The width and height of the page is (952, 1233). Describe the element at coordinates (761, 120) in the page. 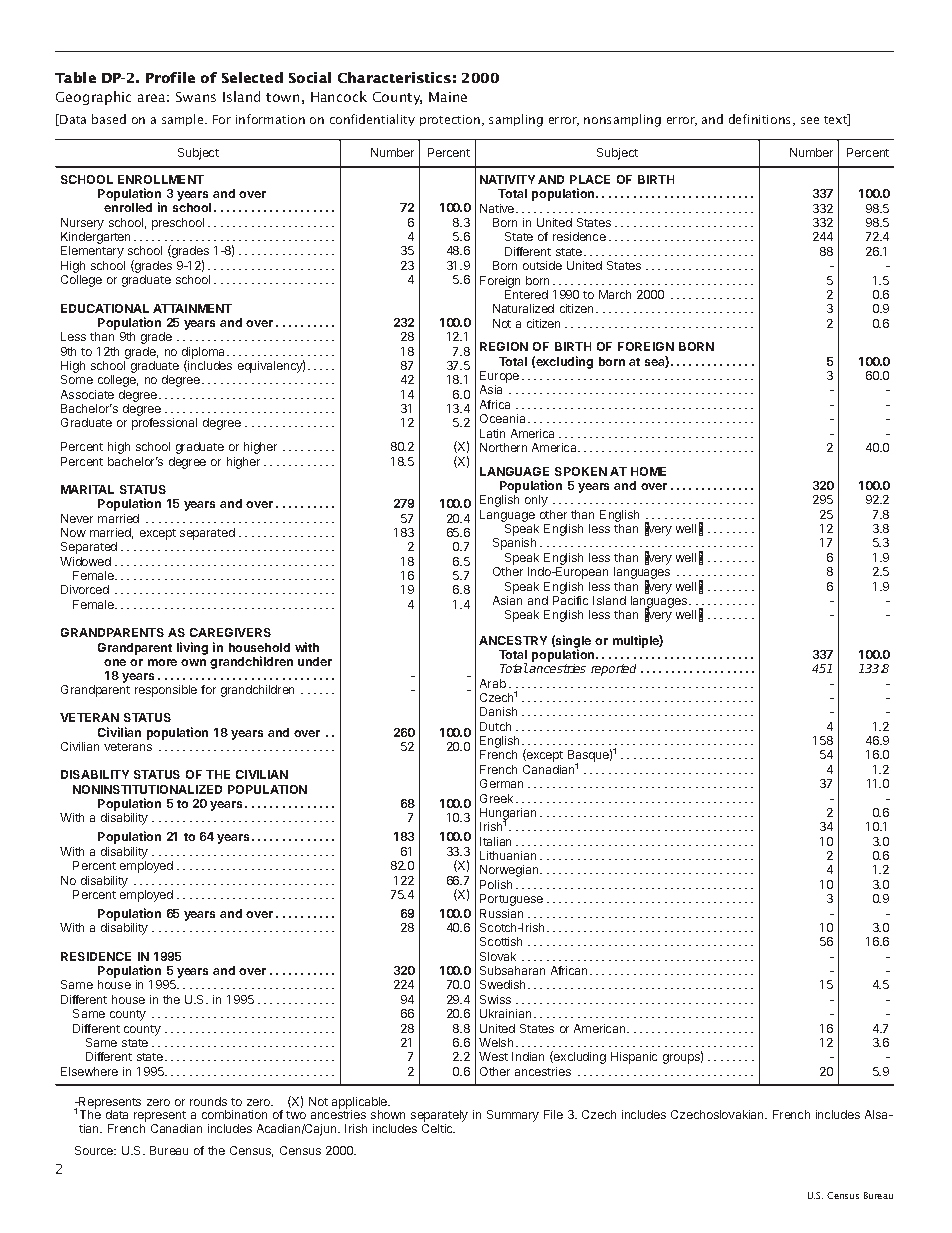

I see `definitions` at that location.
